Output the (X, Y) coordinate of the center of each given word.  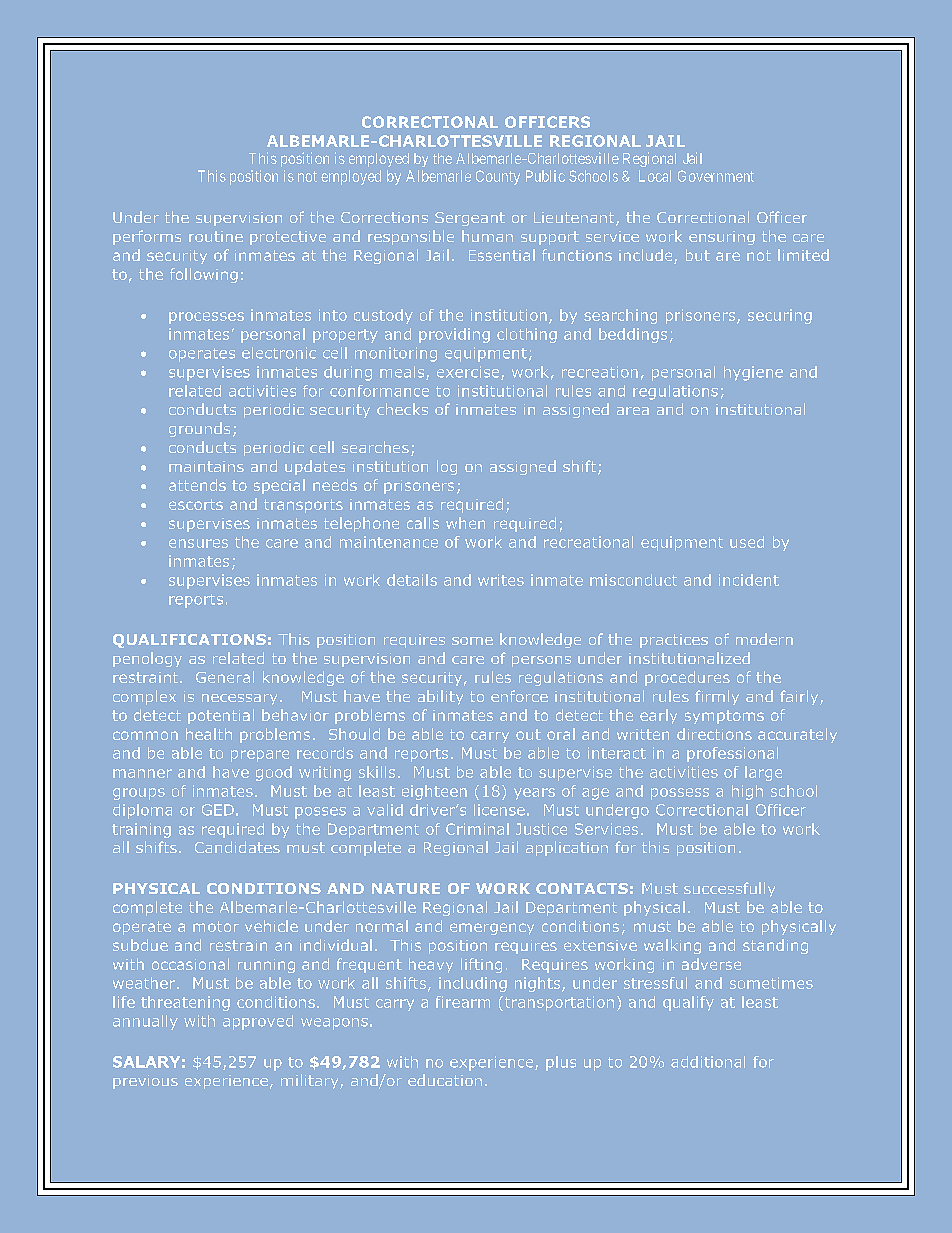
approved (258, 1022)
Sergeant (470, 219)
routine (216, 236)
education (445, 1080)
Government (716, 176)
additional (708, 1062)
